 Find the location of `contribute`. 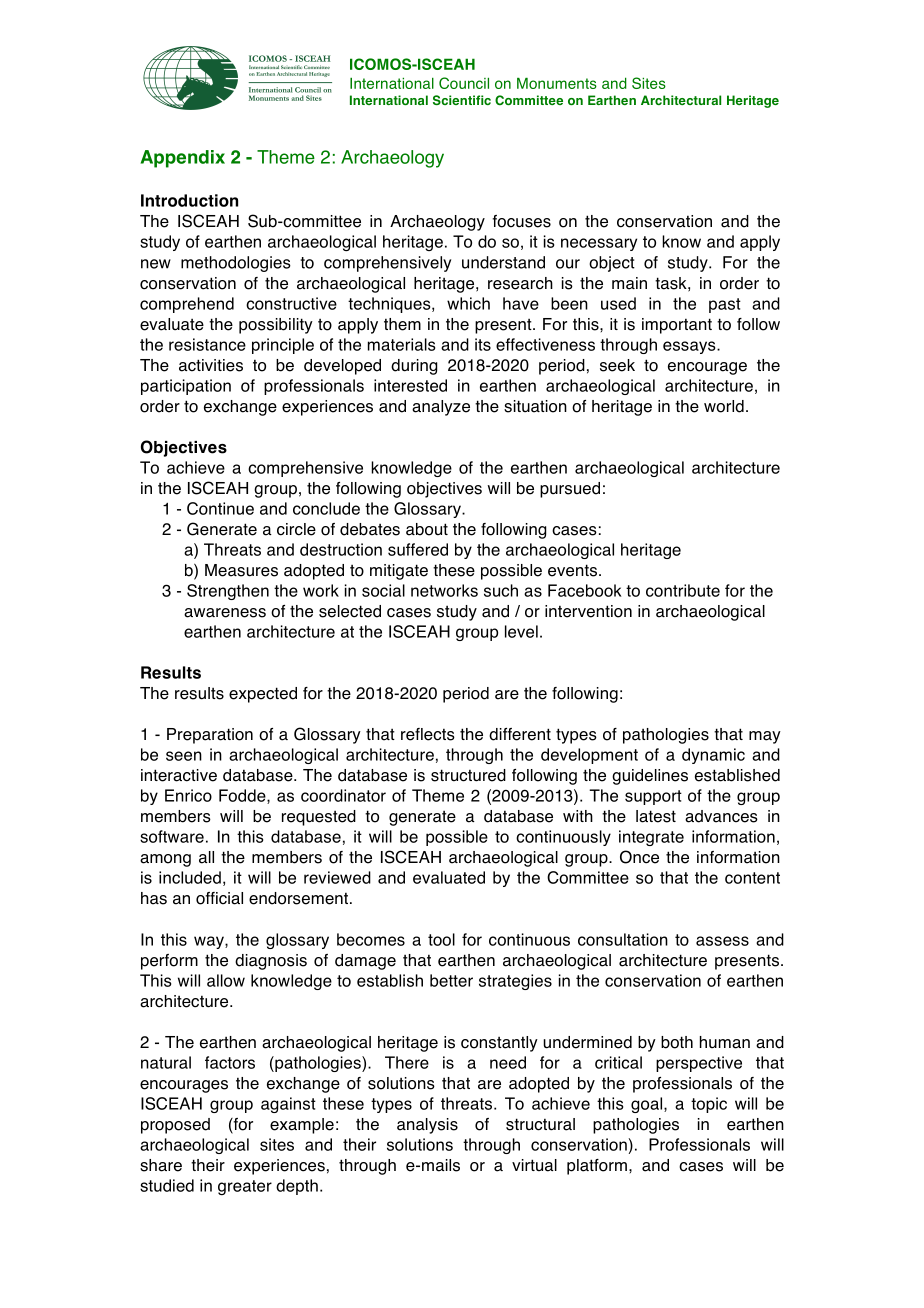

contribute is located at coordinates (683, 590).
